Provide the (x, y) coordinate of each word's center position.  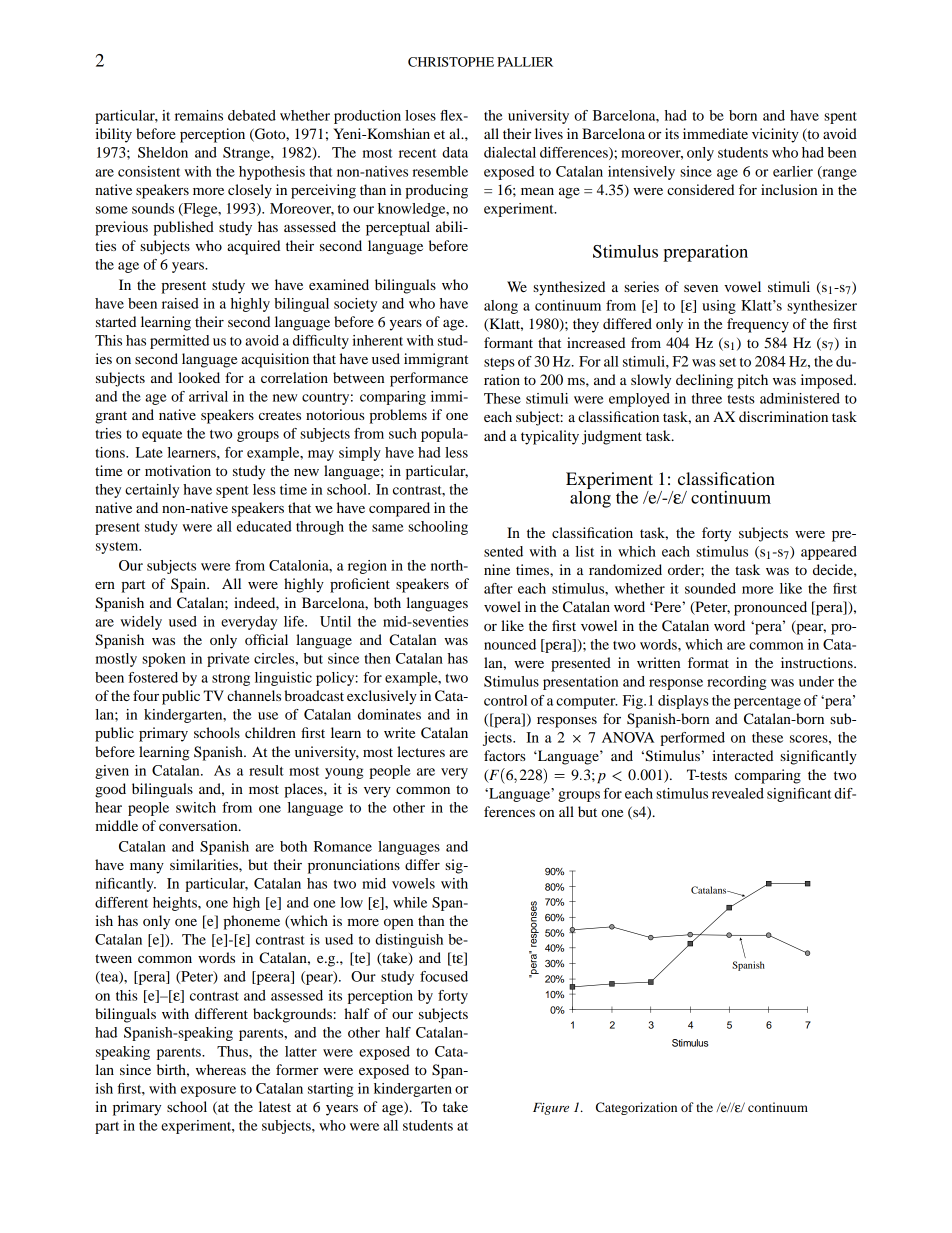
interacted (742, 755)
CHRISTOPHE (451, 62)
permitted (179, 342)
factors (505, 755)
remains (199, 115)
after (498, 588)
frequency (758, 325)
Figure (551, 1109)
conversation (199, 825)
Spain (189, 585)
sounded (710, 588)
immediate (715, 133)
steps (499, 364)
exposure (208, 1091)
